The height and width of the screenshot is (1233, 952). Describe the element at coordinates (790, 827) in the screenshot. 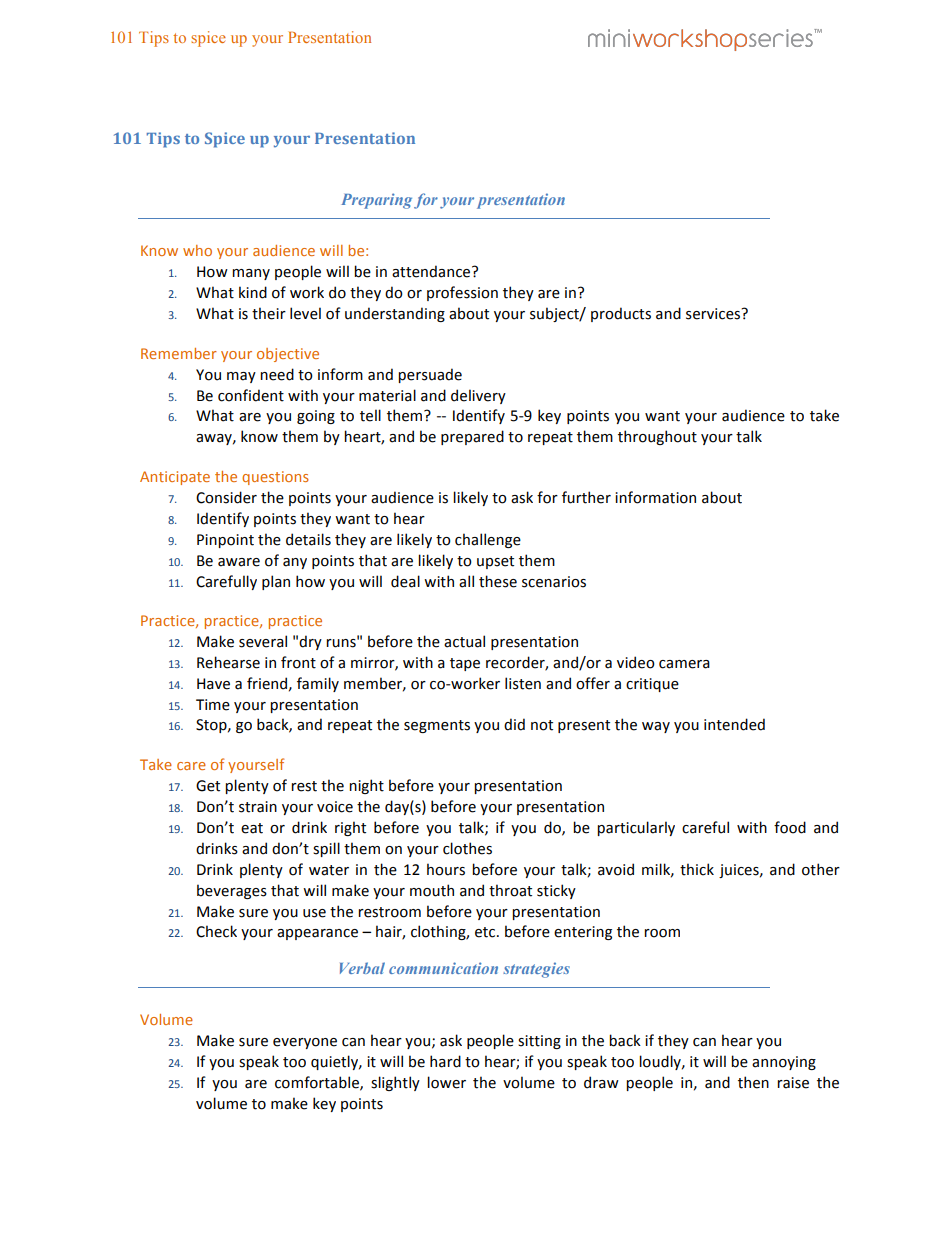

I see `food` at that location.
